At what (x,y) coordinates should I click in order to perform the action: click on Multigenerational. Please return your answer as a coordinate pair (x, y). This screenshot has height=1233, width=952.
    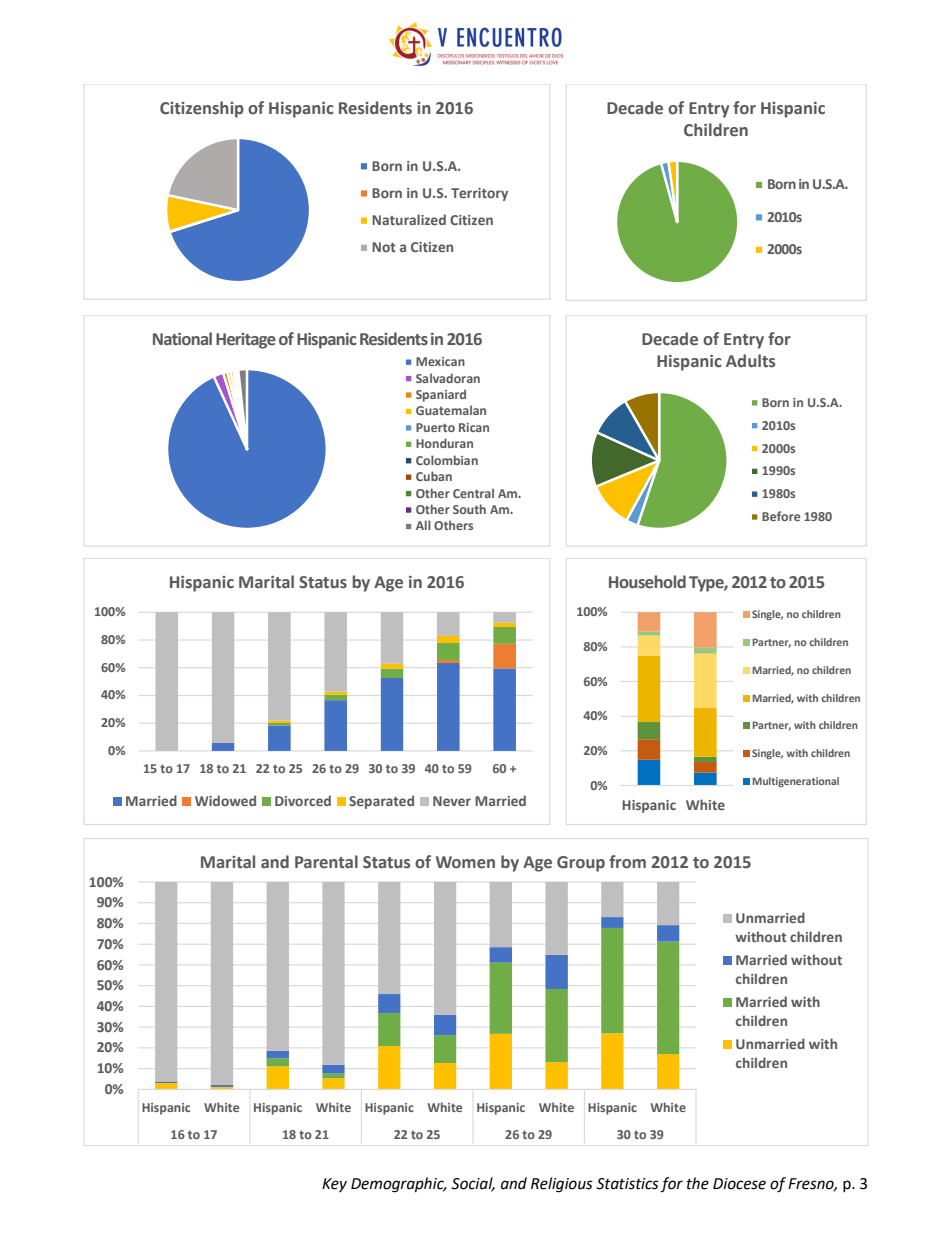
    Looking at the image, I should click on (796, 782).
